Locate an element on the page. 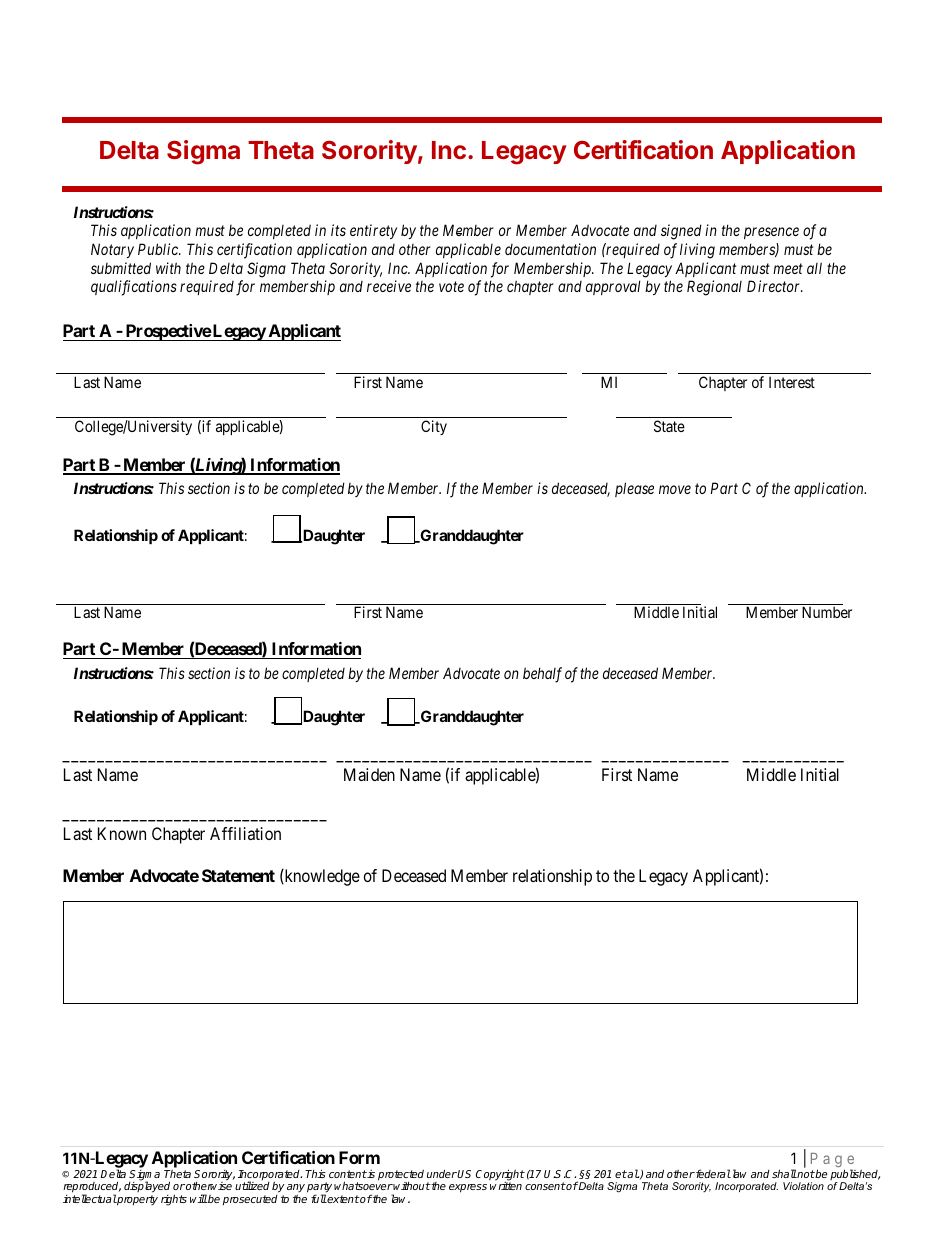  Public is located at coordinates (159, 249).
